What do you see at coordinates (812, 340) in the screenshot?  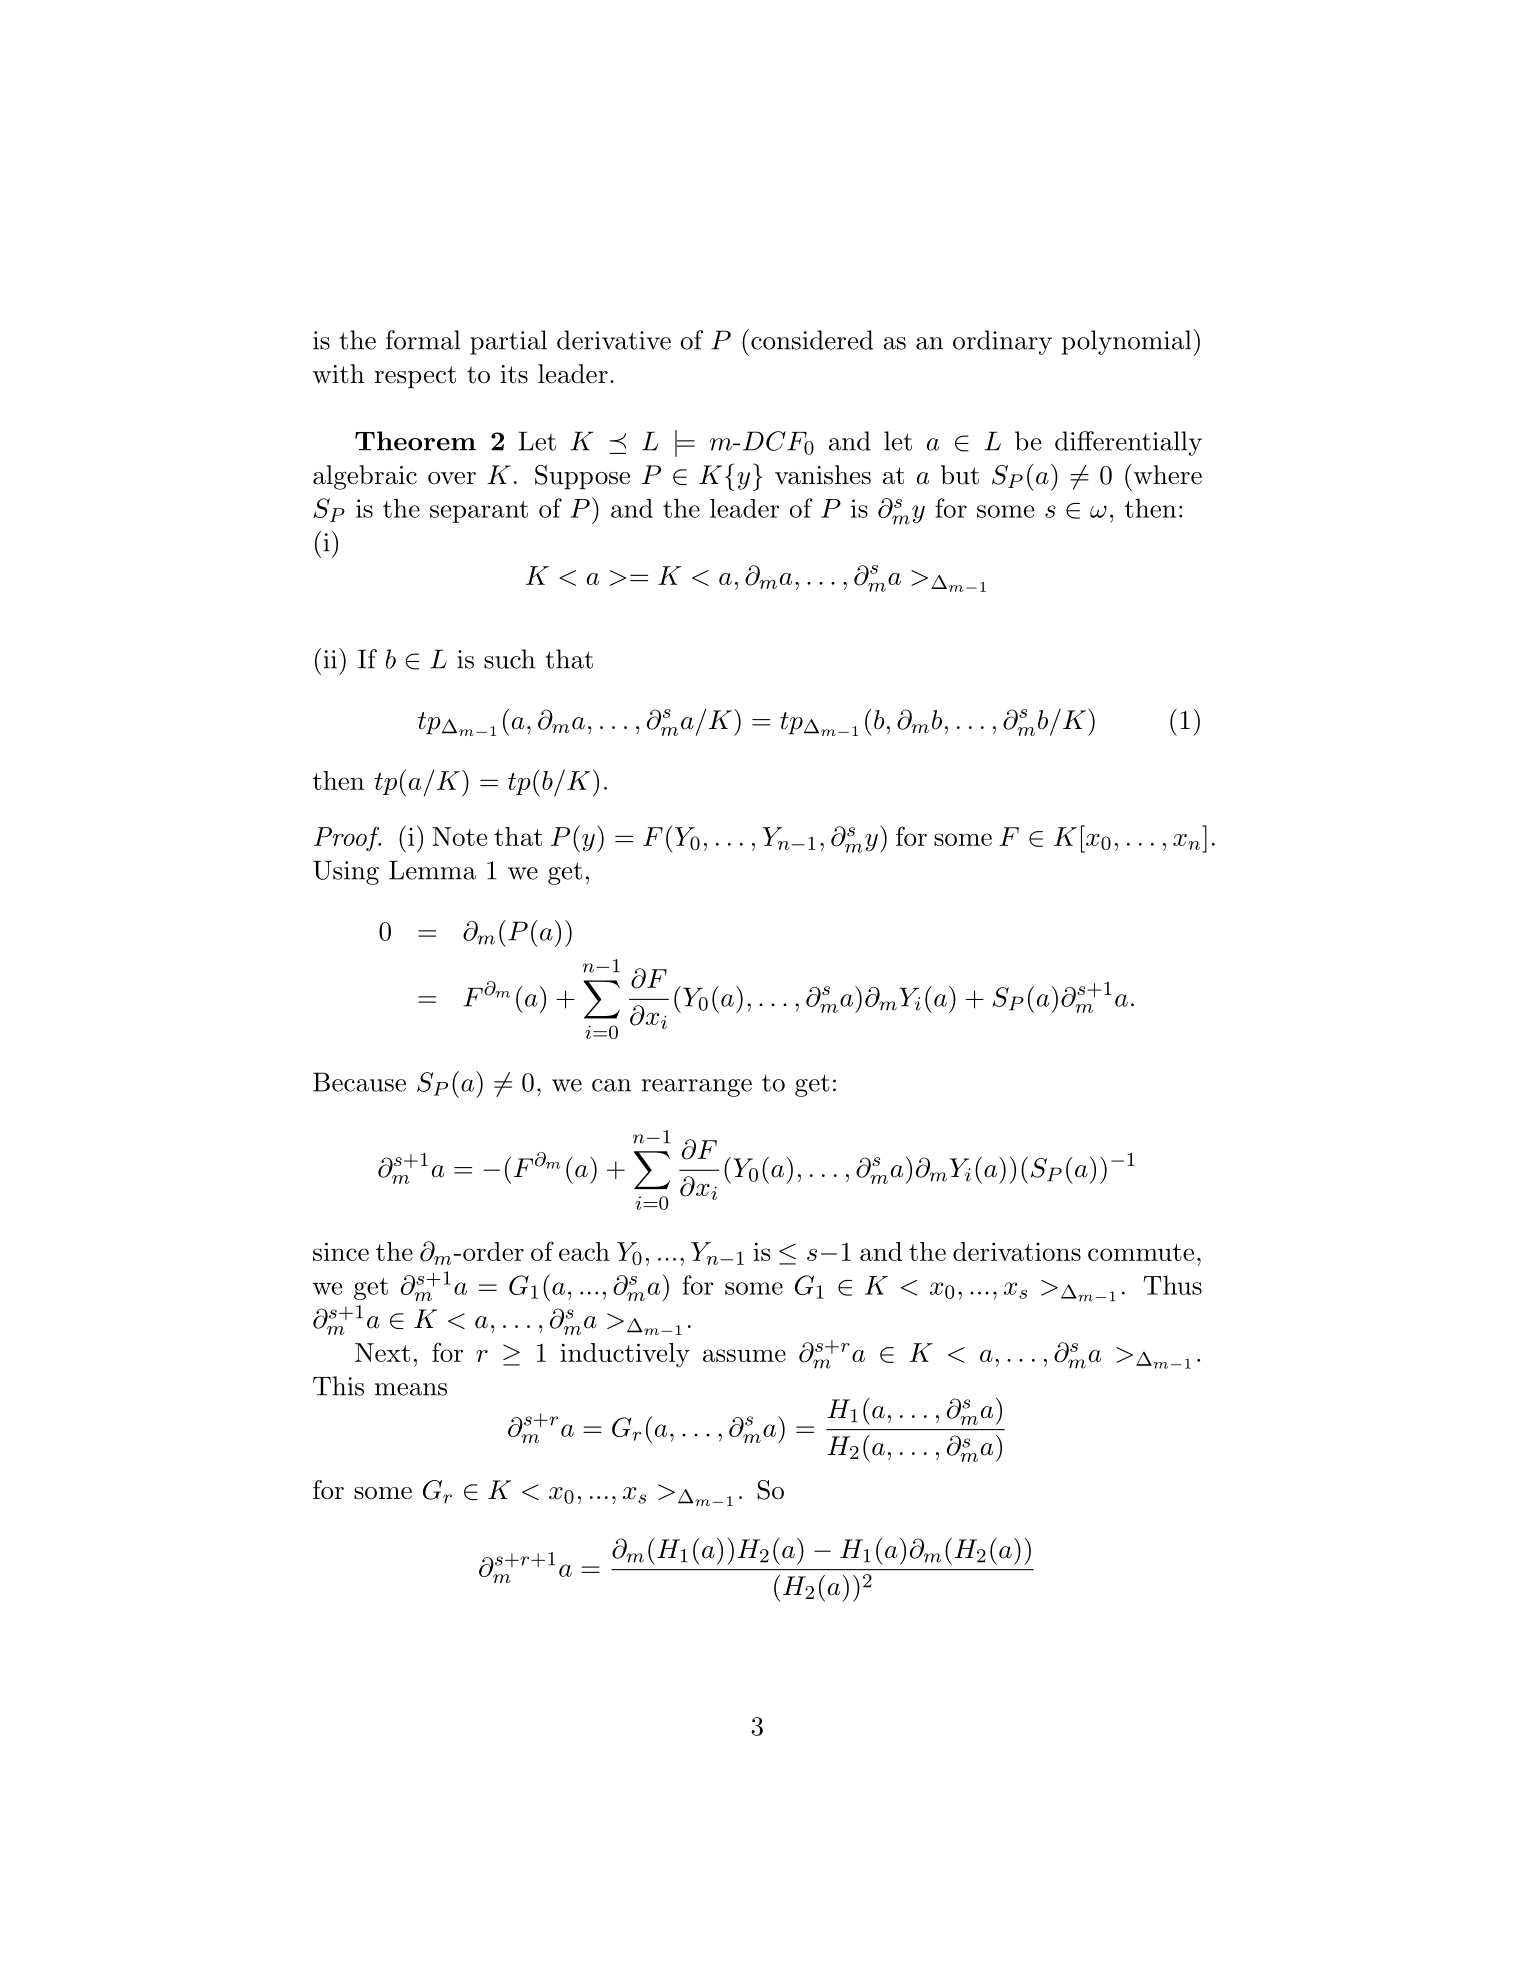 I see `considered` at bounding box center [812, 340].
